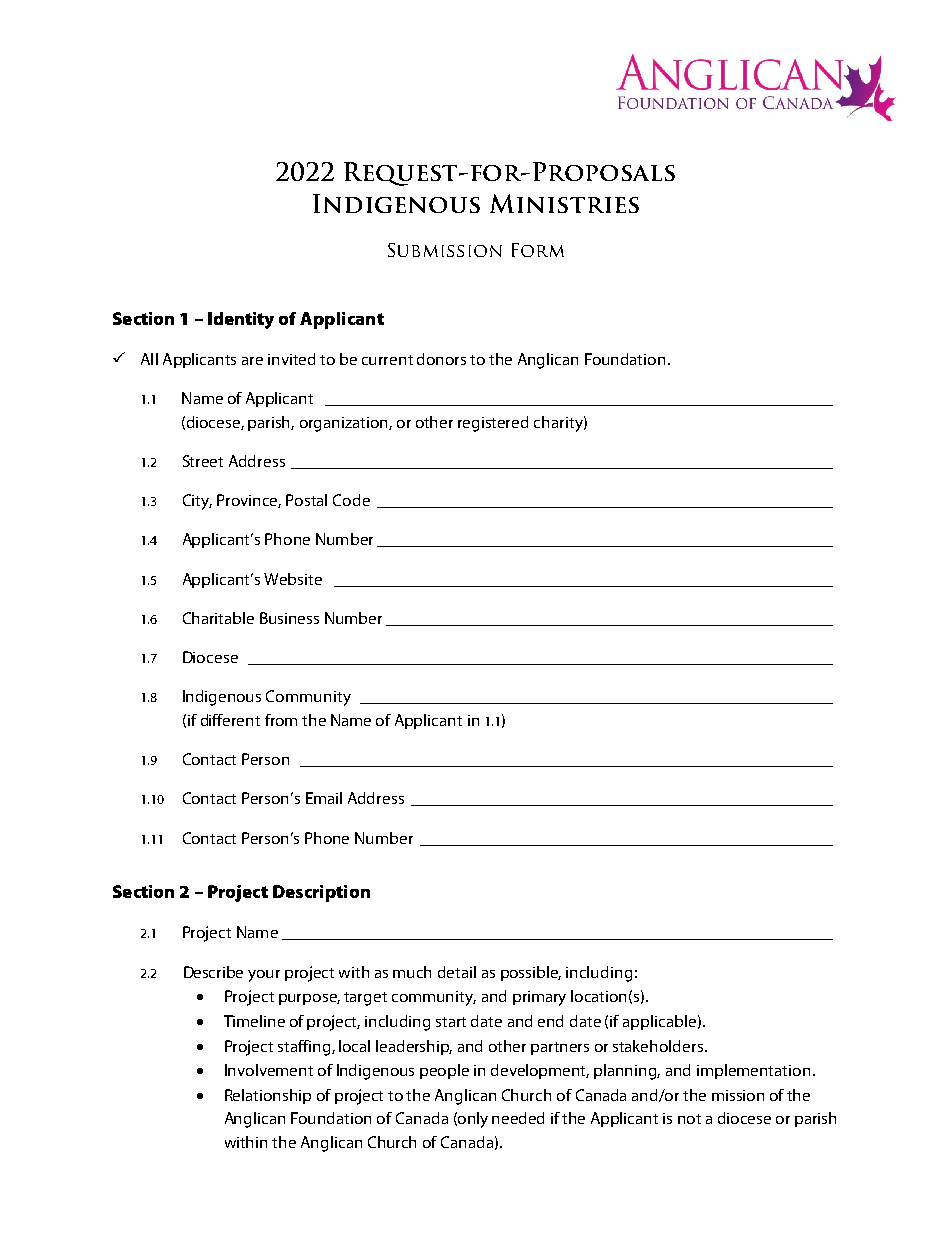  Describe the element at coordinates (493, 424) in the image. I see `registered` at that location.
